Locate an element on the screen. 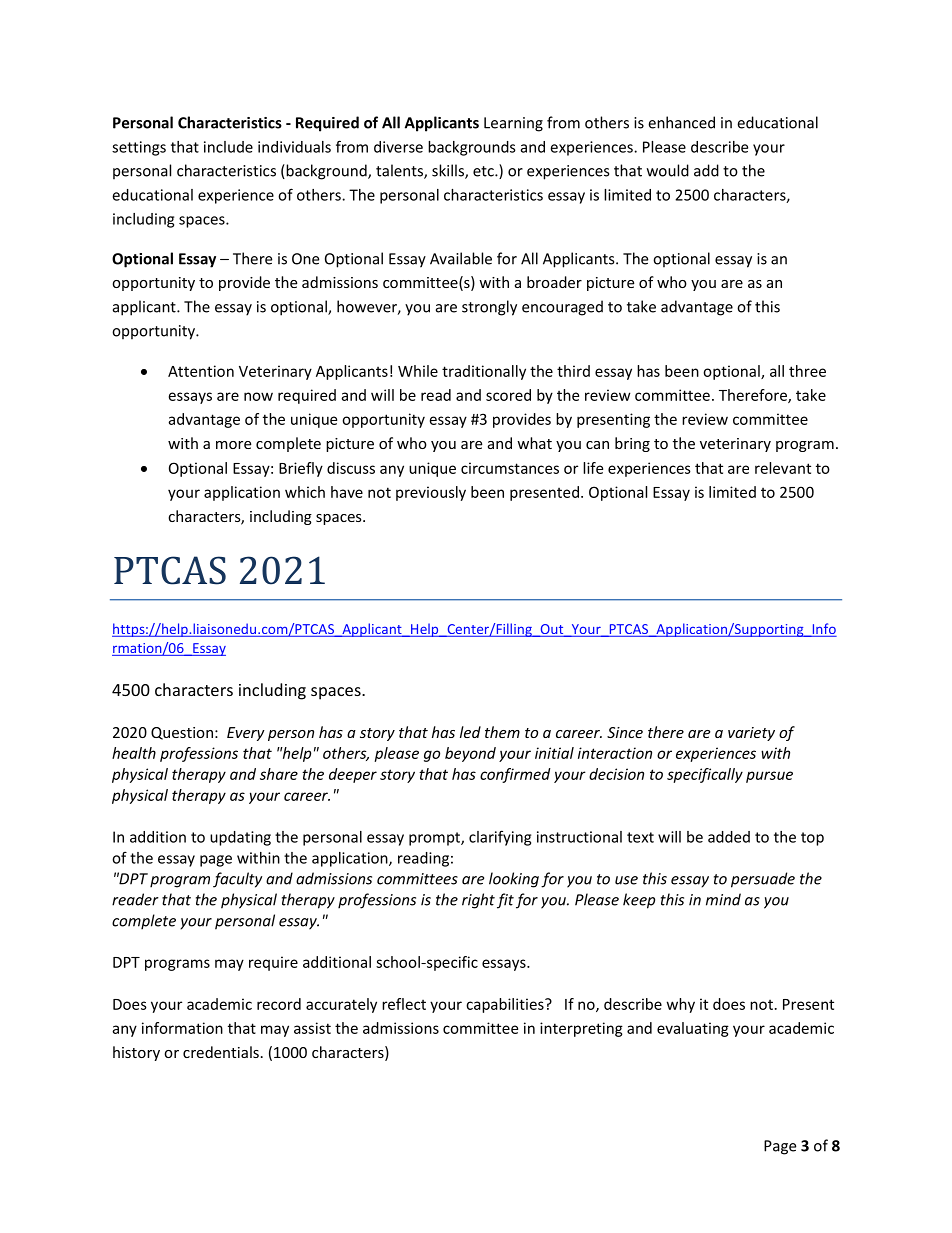 This screenshot has width=952, height=1233. more is located at coordinates (233, 445).
